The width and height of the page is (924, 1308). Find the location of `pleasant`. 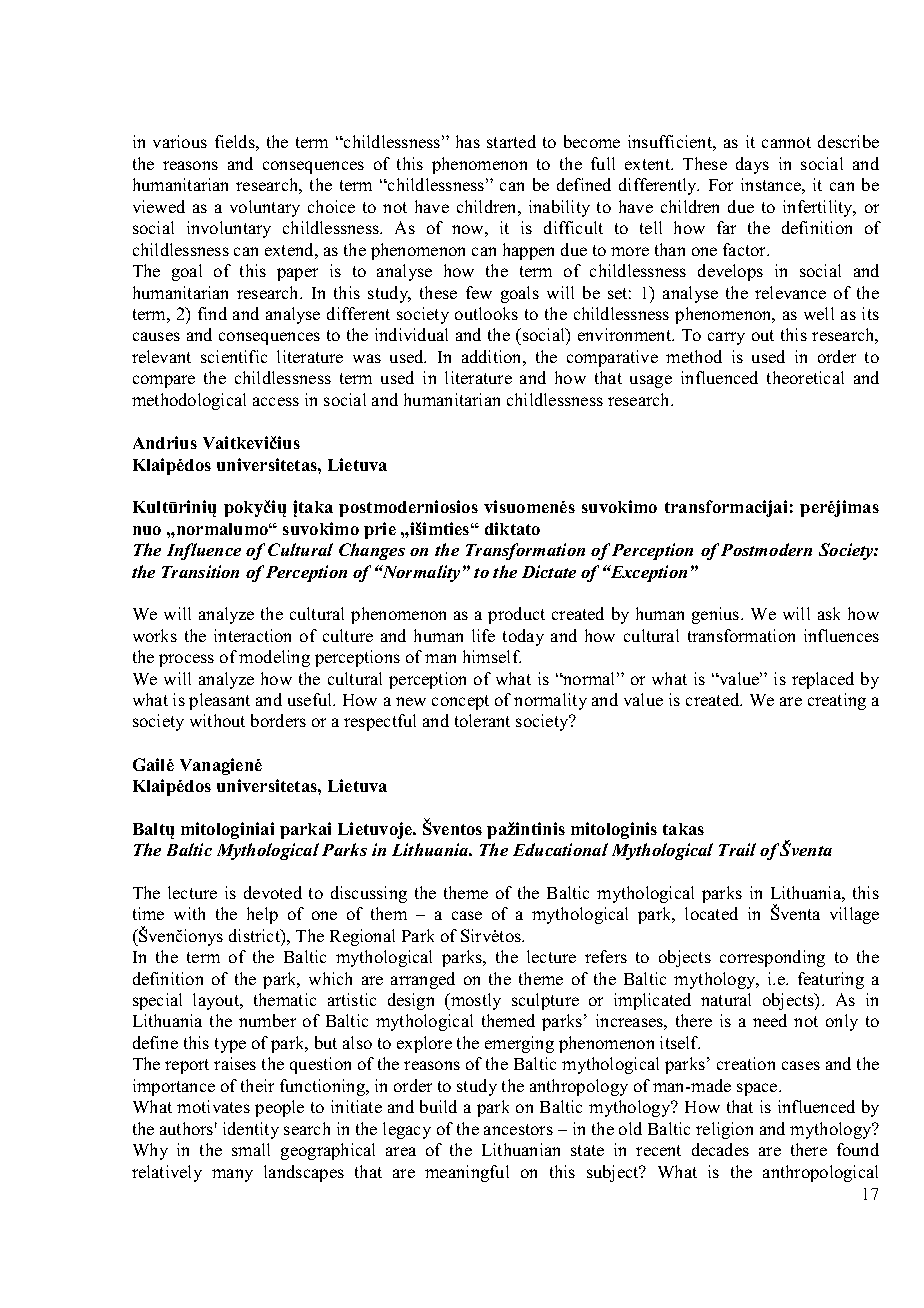

pleasant is located at coordinates (219, 701).
